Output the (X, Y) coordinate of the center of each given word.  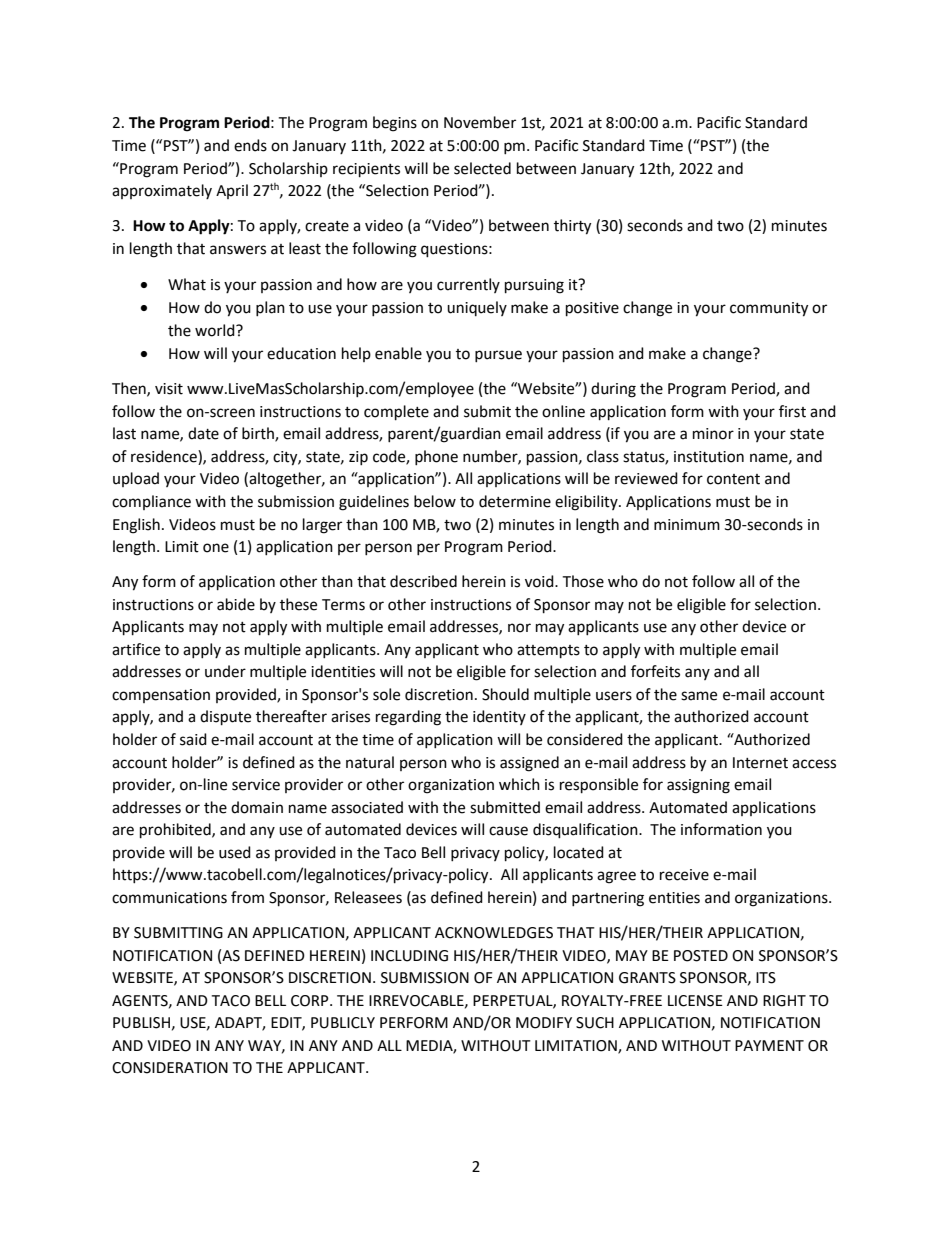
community (769, 309)
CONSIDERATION (170, 1068)
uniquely (477, 308)
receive (684, 875)
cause (508, 831)
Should (505, 694)
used (235, 852)
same (699, 696)
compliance (151, 502)
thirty (572, 227)
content (733, 479)
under (225, 671)
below (435, 501)
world (216, 330)
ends (250, 145)
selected (482, 168)
